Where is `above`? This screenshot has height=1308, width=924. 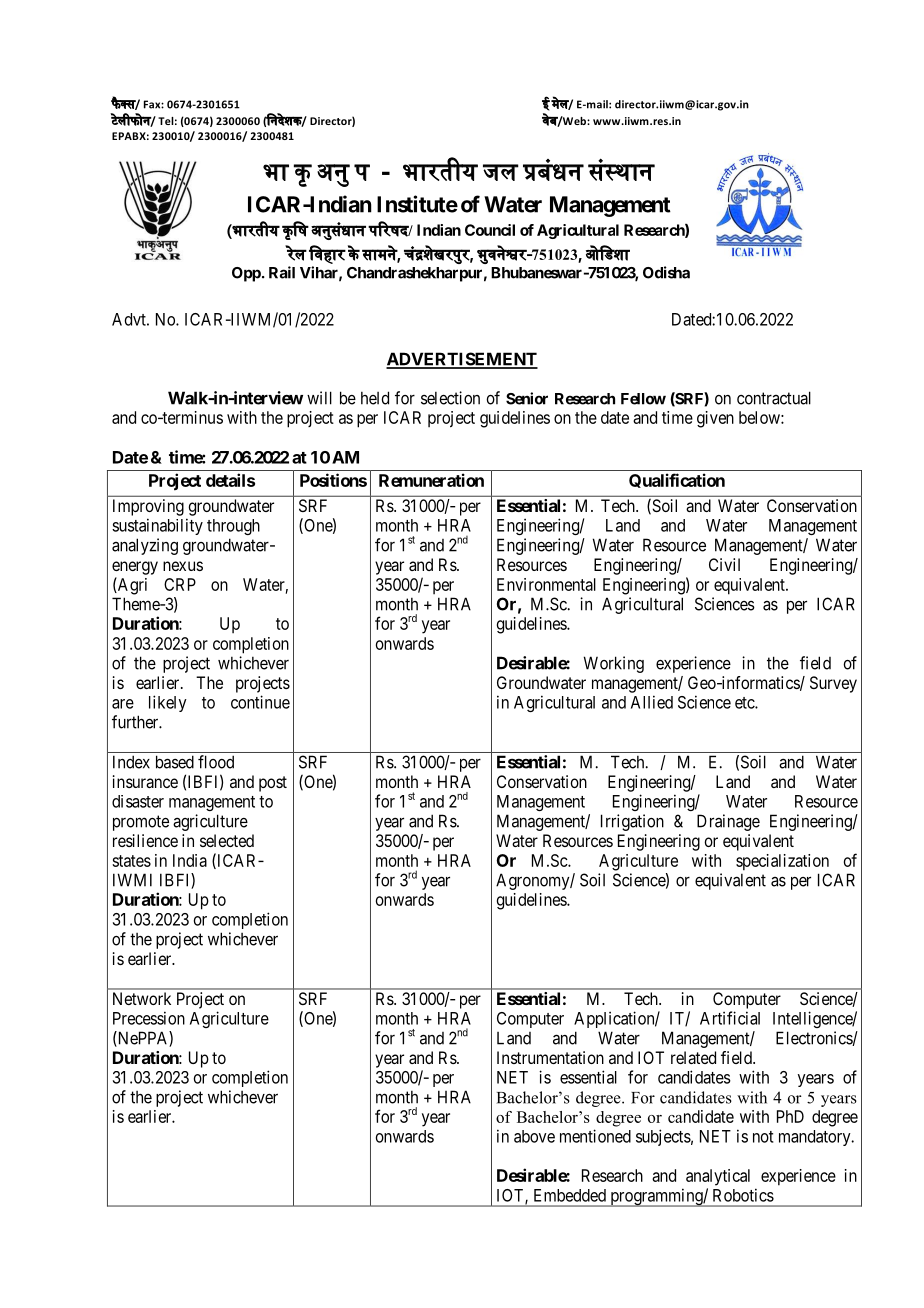 above is located at coordinates (534, 1136).
